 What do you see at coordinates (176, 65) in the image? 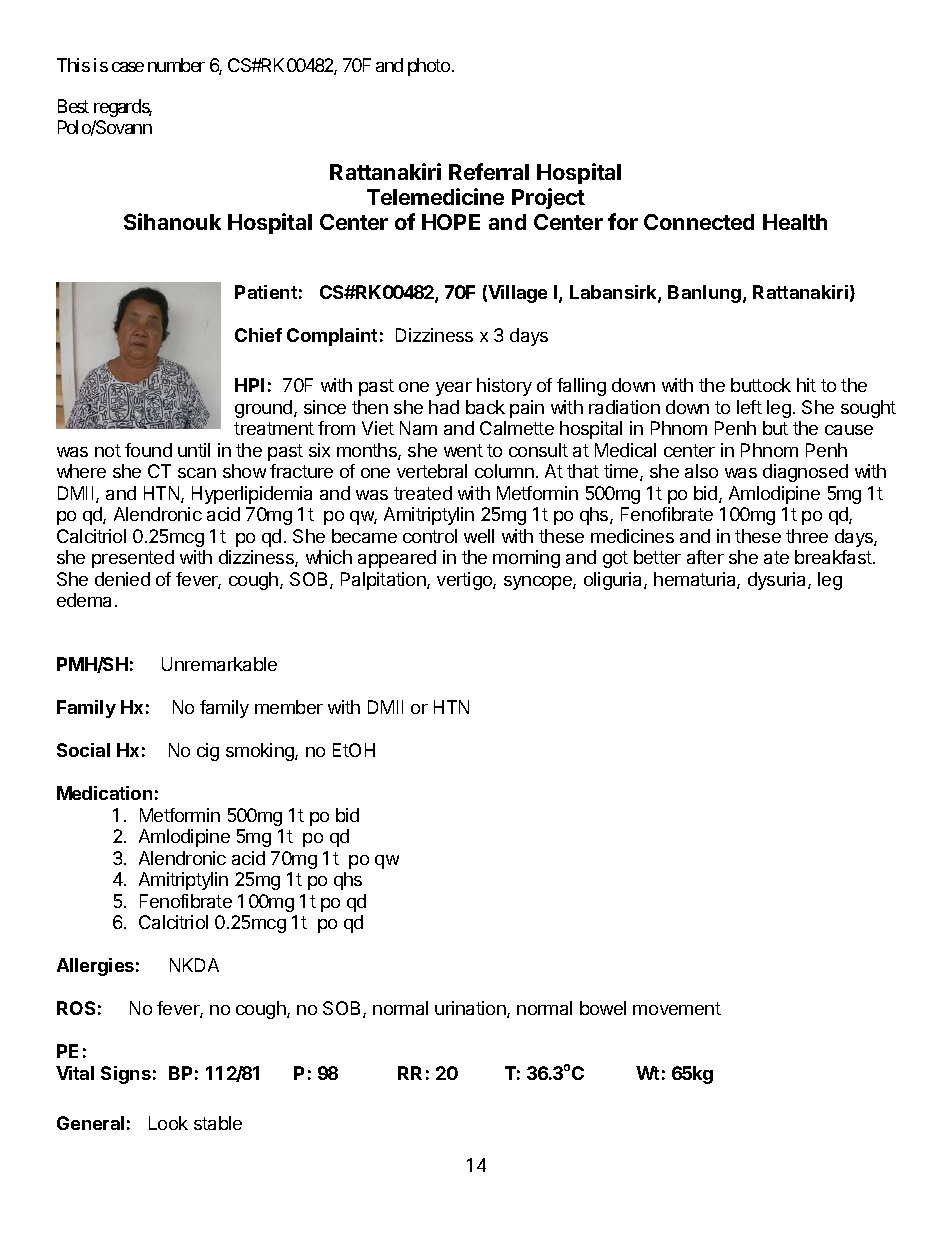
I see `number` at bounding box center [176, 65].
